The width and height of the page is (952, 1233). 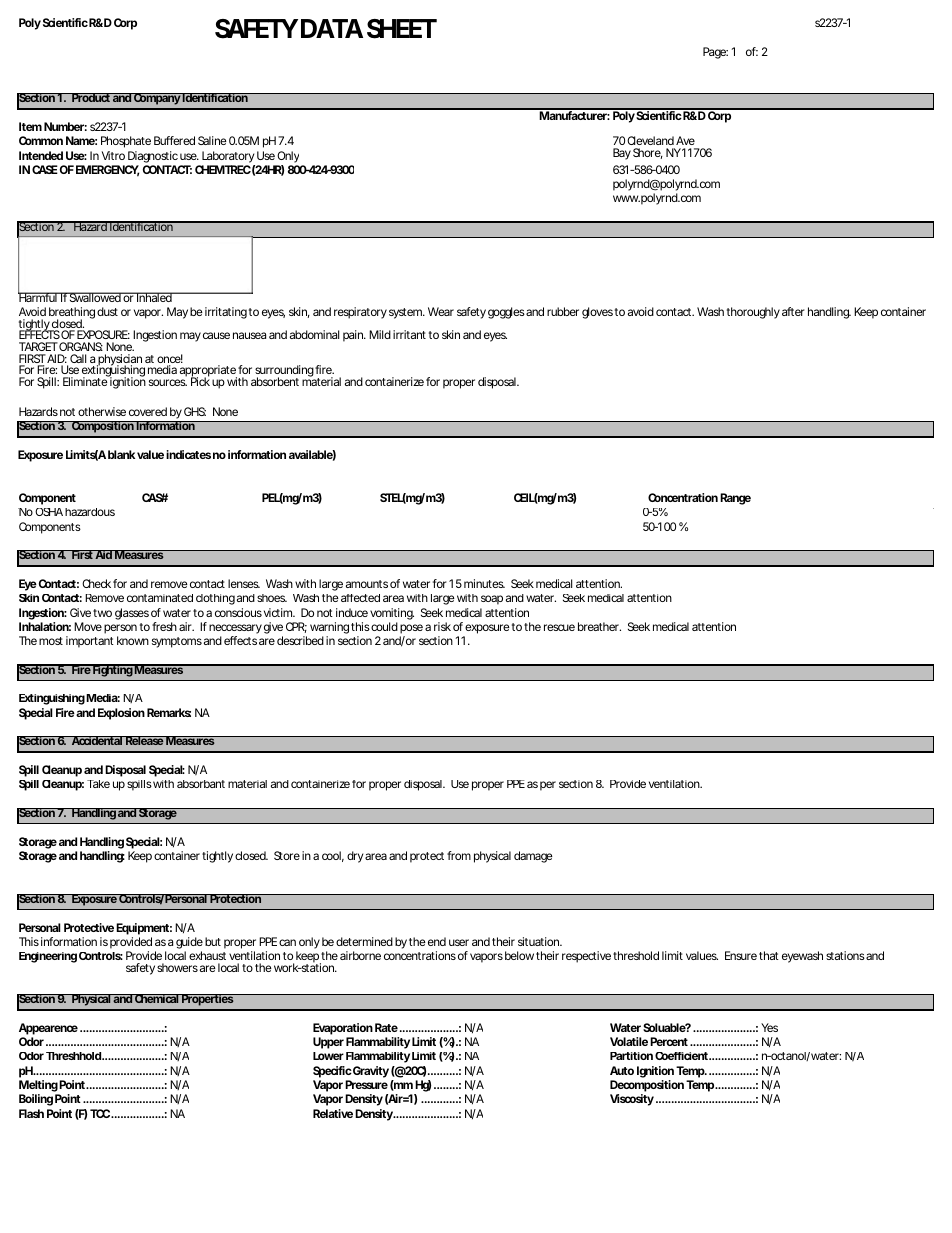 I want to click on Phosphate, so click(x=126, y=142).
